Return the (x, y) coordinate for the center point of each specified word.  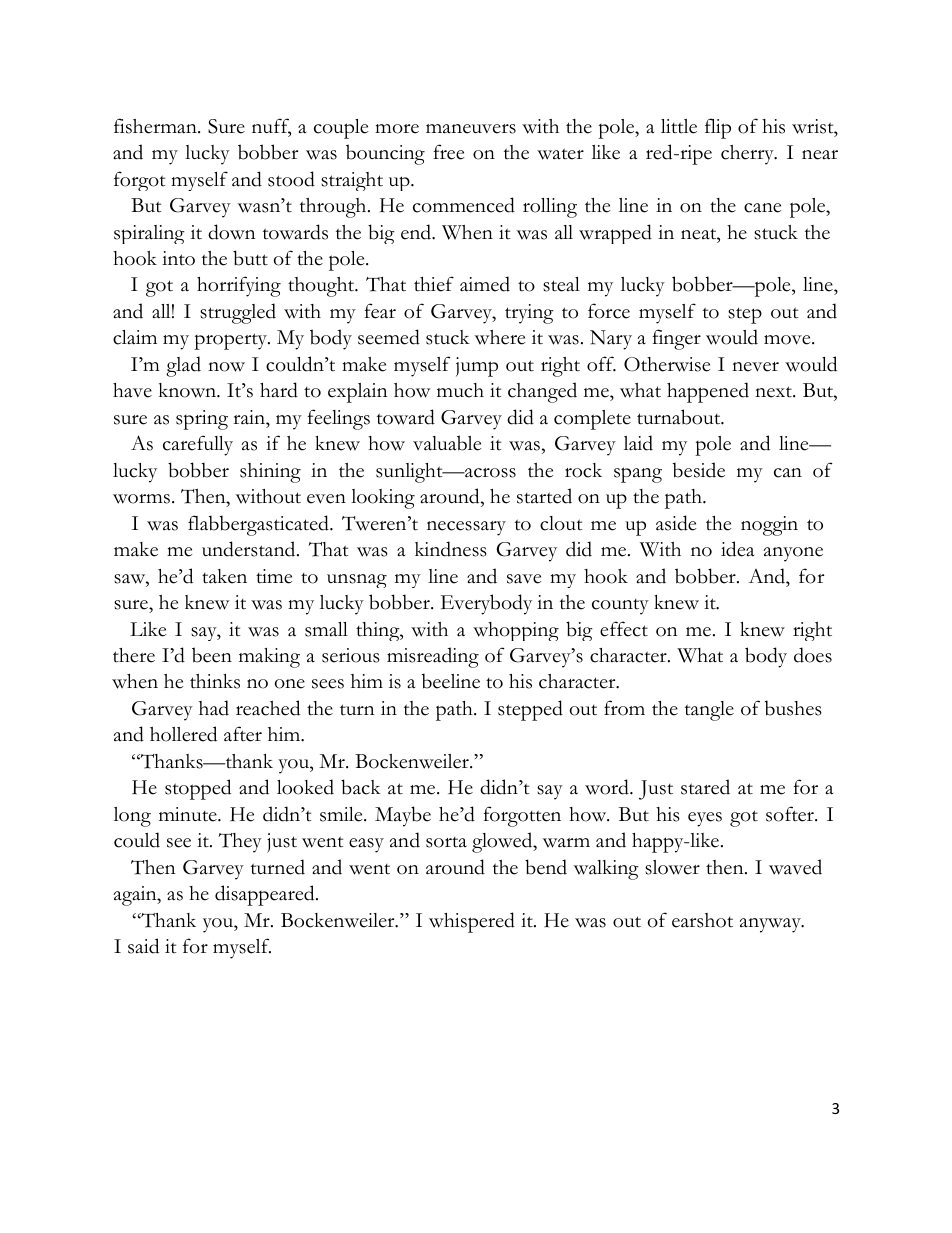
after (243, 734)
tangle (709, 711)
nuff (271, 127)
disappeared (266, 895)
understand (250, 549)
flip (718, 128)
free (448, 152)
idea (737, 549)
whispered (472, 922)
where (499, 337)
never (755, 367)
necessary (466, 528)
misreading (433, 657)
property (232, 341)
